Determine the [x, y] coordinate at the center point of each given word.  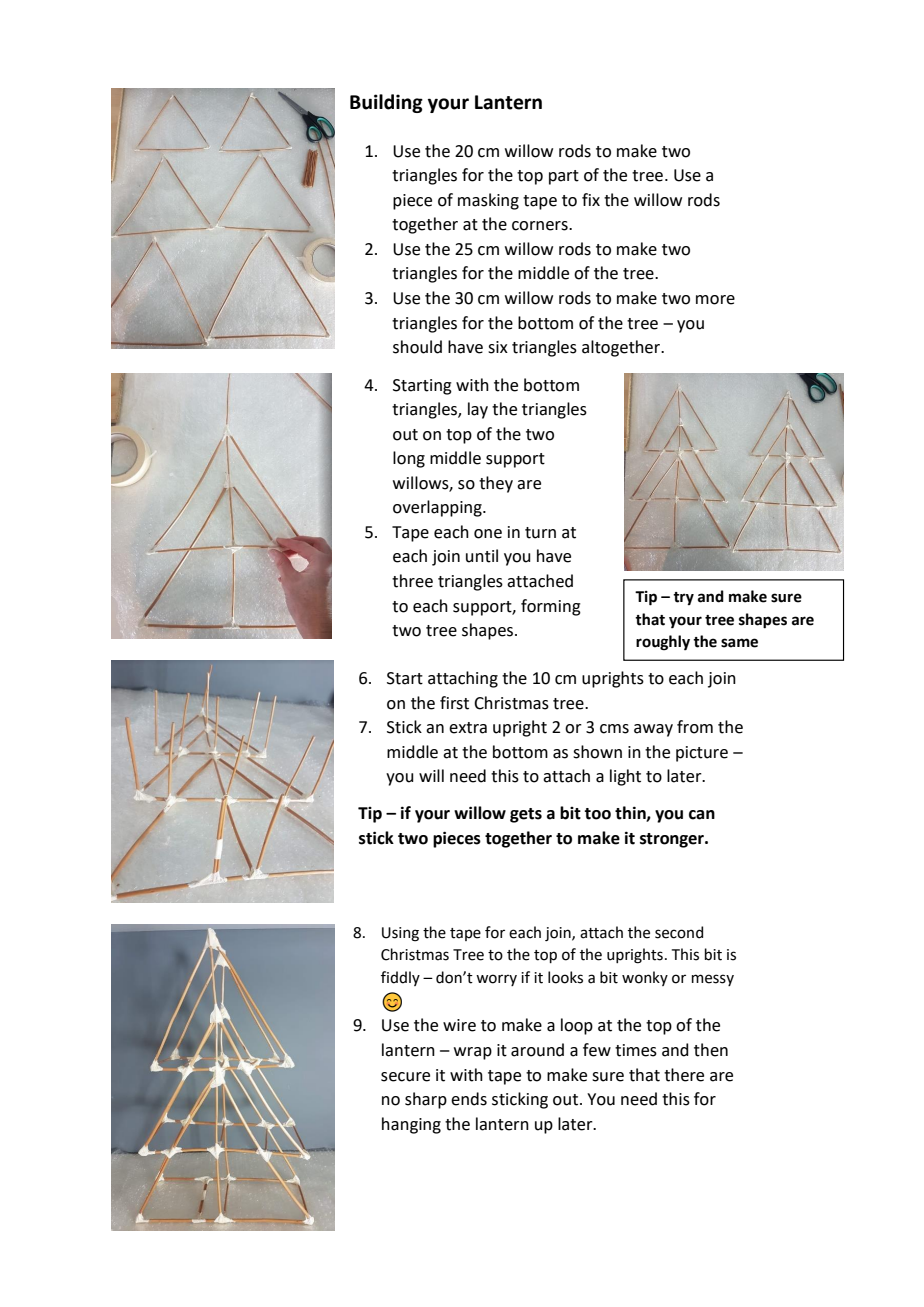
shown [597, 752]
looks [565, 977]
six [498, 347]
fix [591, 199]
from [695, 727]
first [454, 703]
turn [540, 533]
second [679, 932]
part [564, 177]
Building [386, 103]
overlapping [438, 508]
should [417, 347]
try [683, 598]
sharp [426, 1100]
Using [400, 934]
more [715, 300]
